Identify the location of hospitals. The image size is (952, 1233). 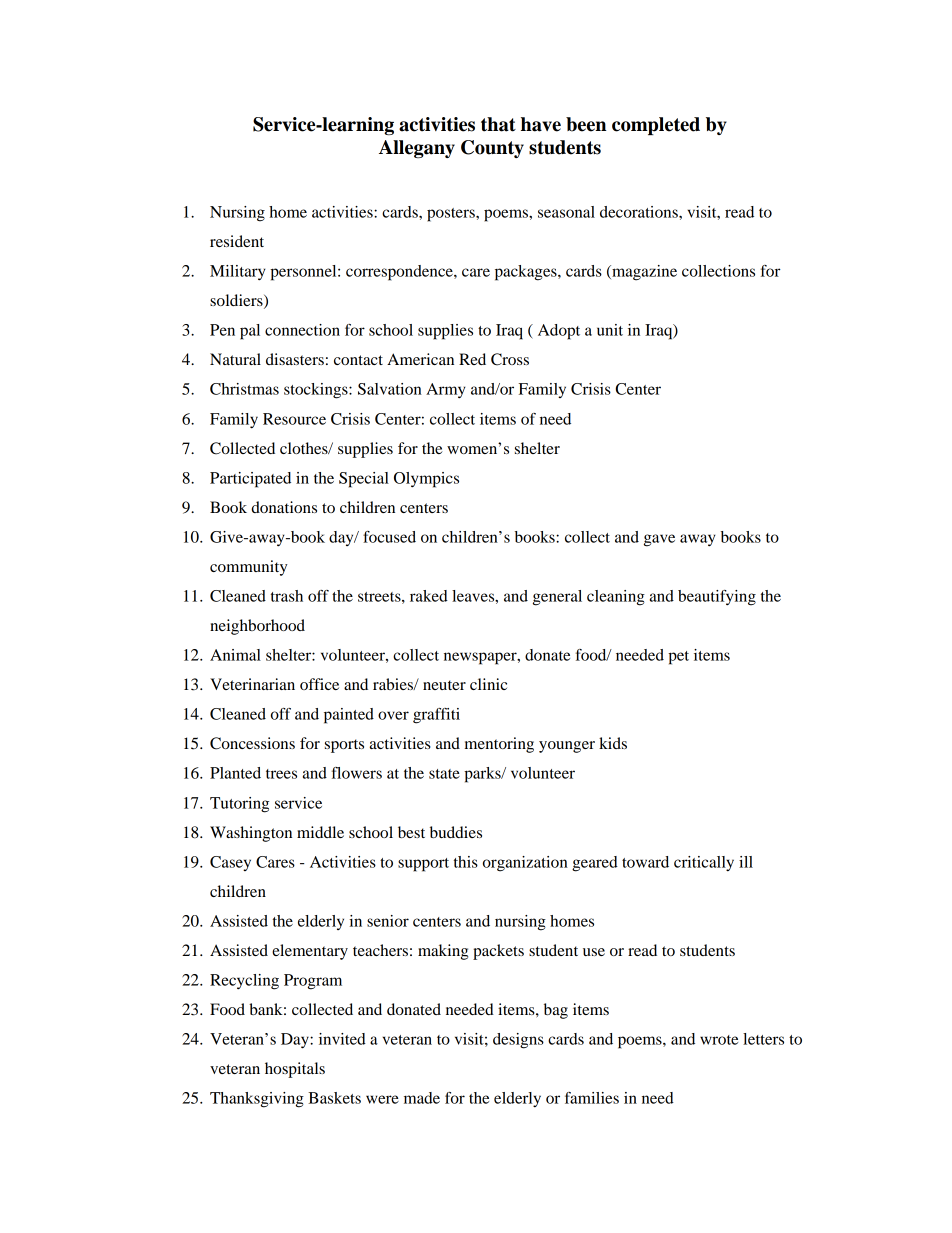
(295, 1070).
